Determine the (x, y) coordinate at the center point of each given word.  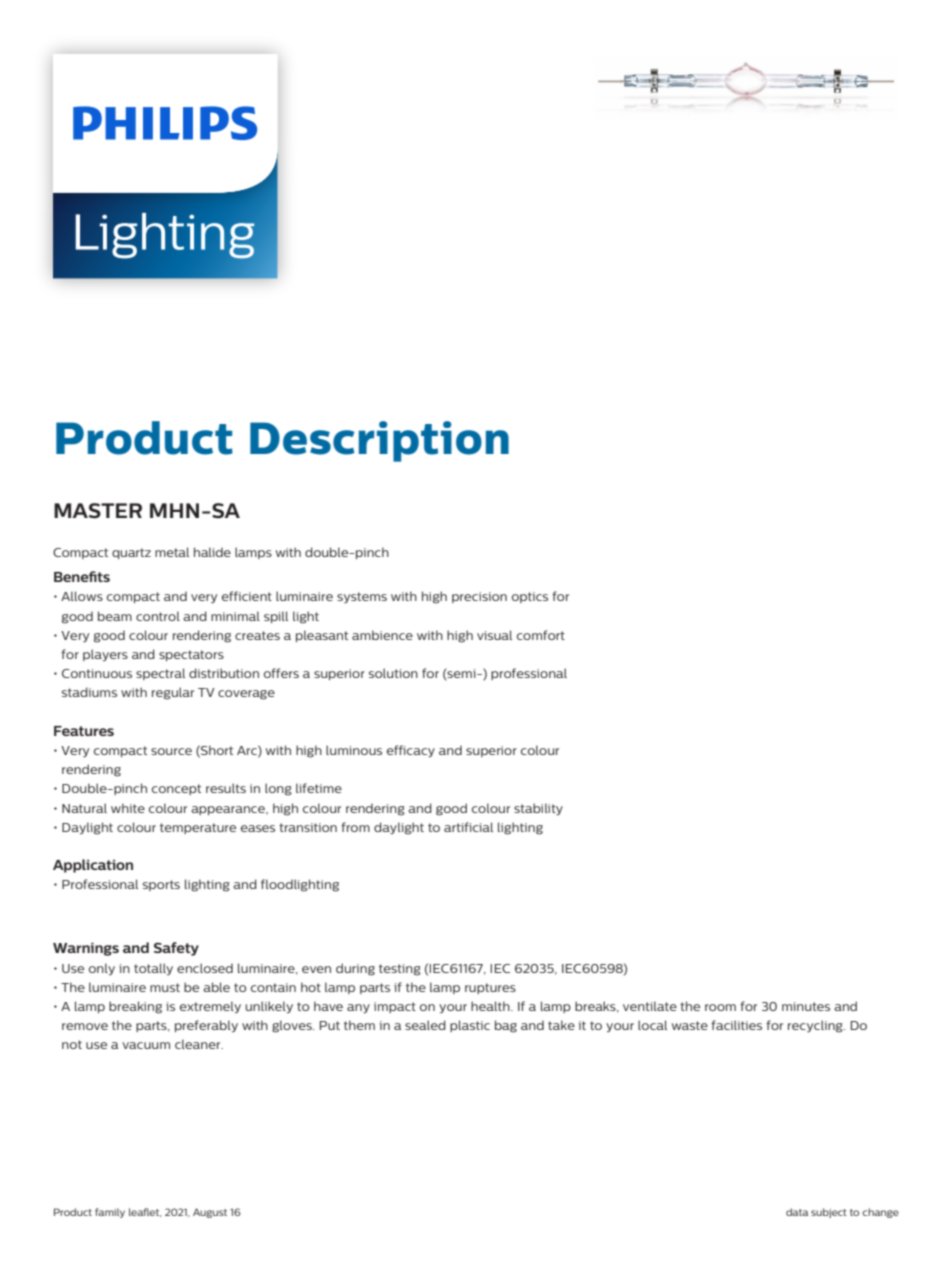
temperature (198, 828)
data (797, 1212)
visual (494, 635)
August (210, 1213)
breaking (135, 1007)
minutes (806, 1006)
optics (530, 597)
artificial (468, 827)
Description (379, 441)
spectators (191, 655)
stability (538, 809)
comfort (541, 635)
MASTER (98, 511)
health (491, 1006)
